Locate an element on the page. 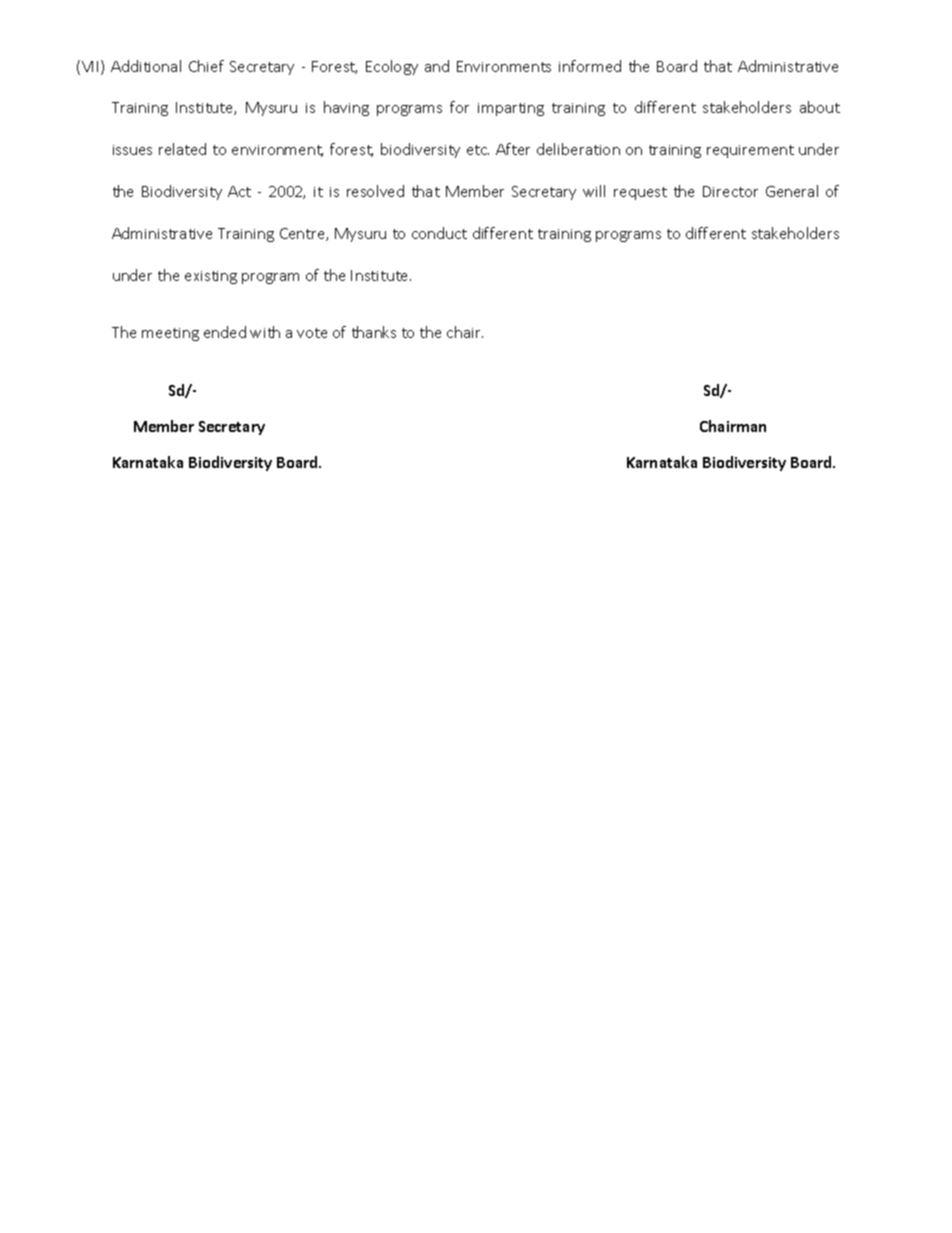  and is located at coordinates (437, 66).
